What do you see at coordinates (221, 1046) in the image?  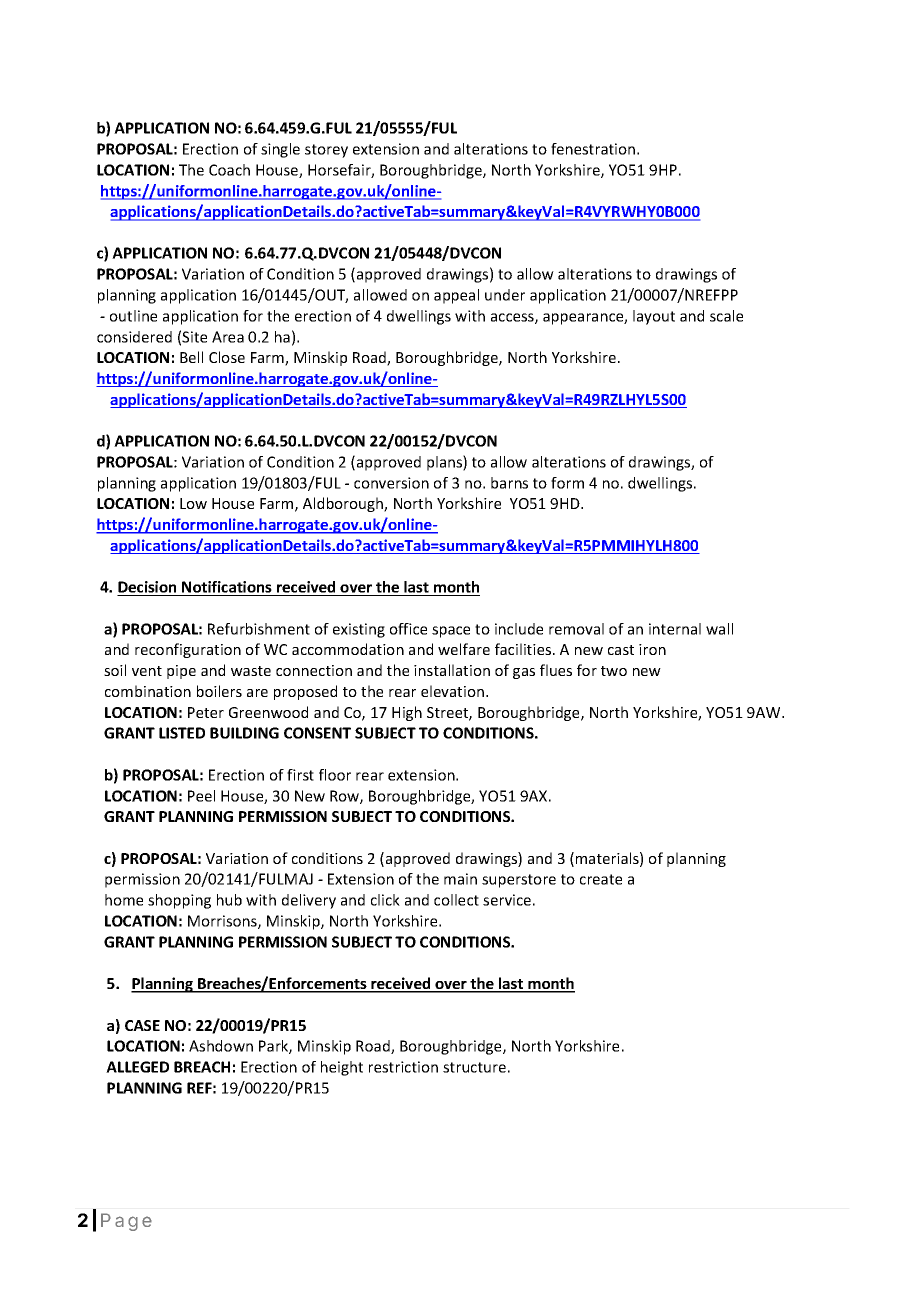 I see `Ashdown` at bounding box center [221, 1046].
